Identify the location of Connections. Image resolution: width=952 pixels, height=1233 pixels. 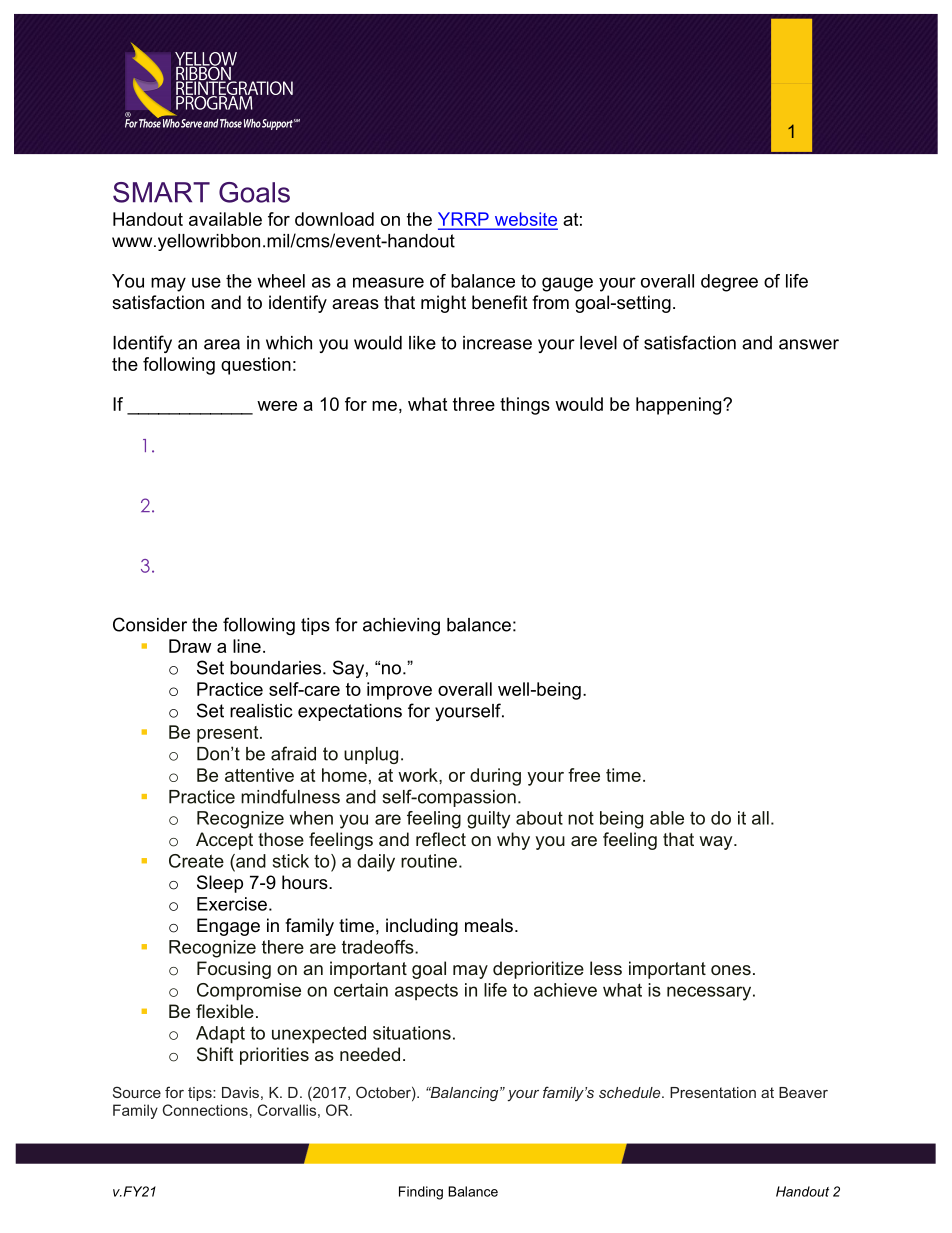
(205, 1110).
